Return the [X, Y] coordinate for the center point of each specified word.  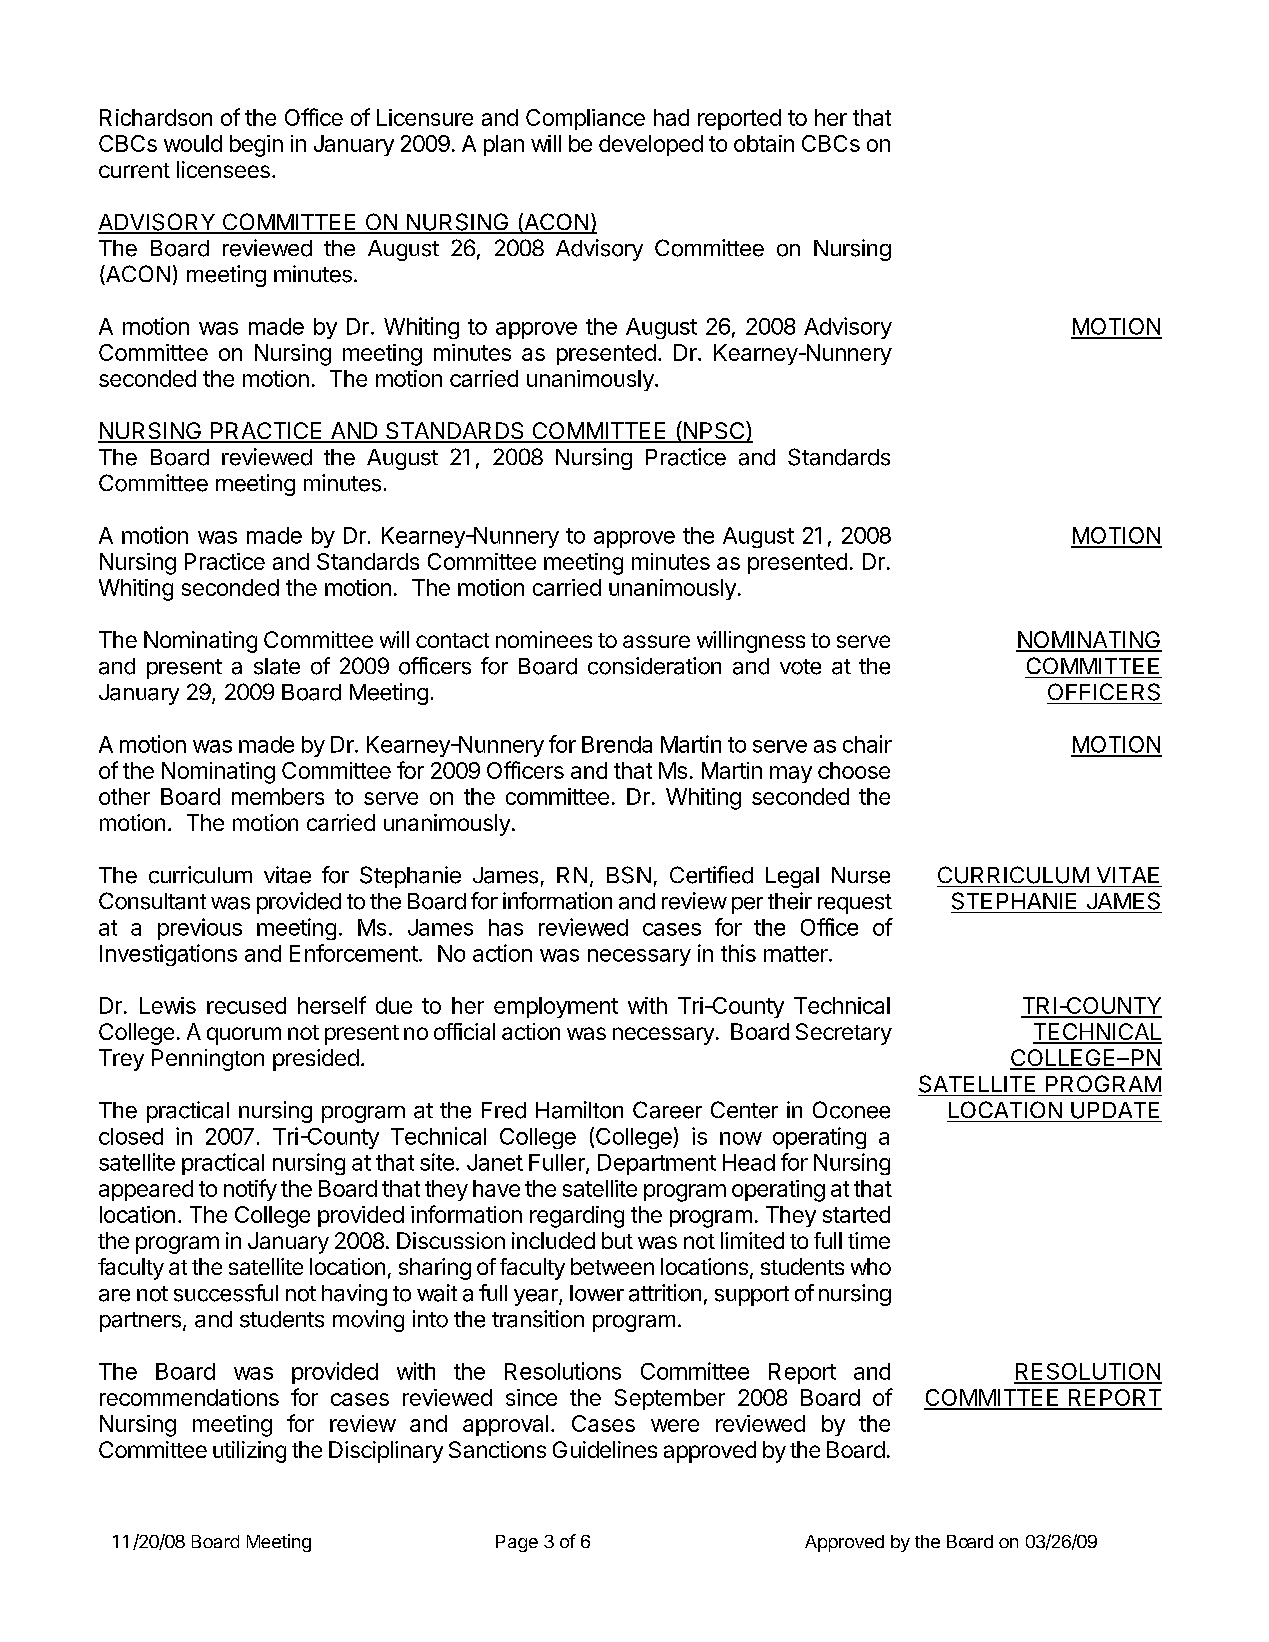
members [278, 796]
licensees [223, 169]
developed [651, 145]
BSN [629, 875]
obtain [764, 143]
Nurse [861, 875]
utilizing [249, 1452]
